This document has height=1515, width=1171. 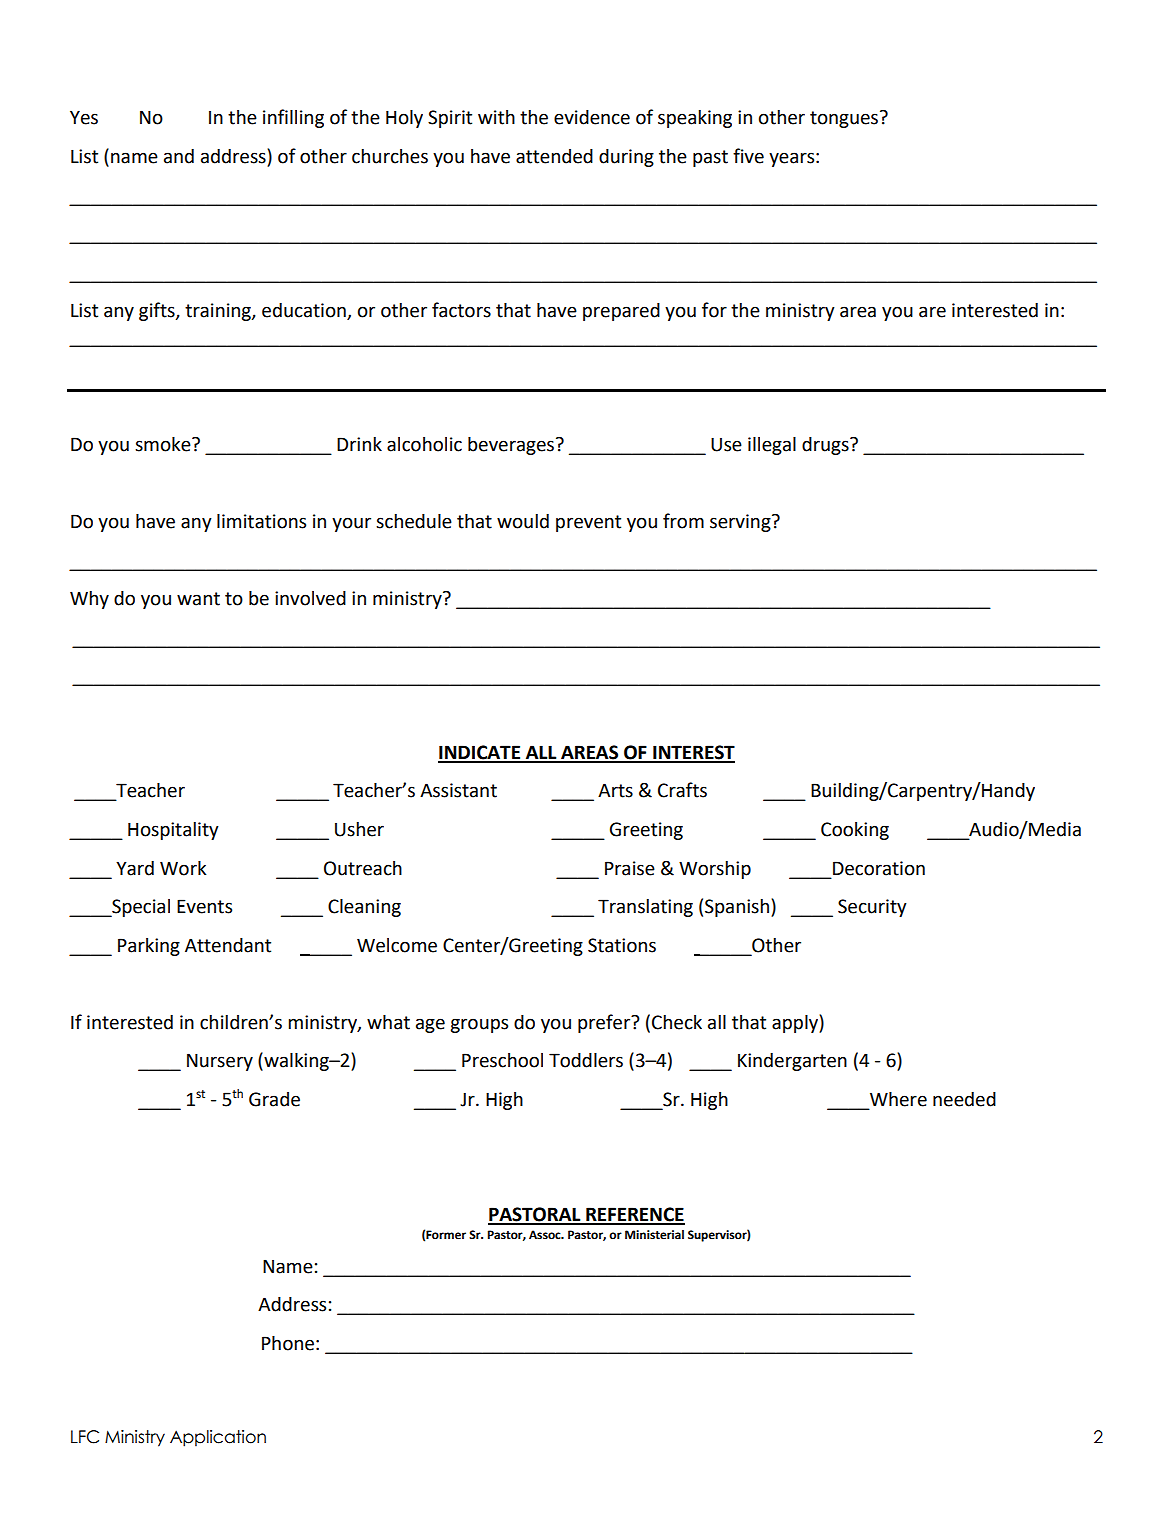 What do you see at coordinates (198, 599) in the document?
I see `want` at bounding box center [198, 599].
